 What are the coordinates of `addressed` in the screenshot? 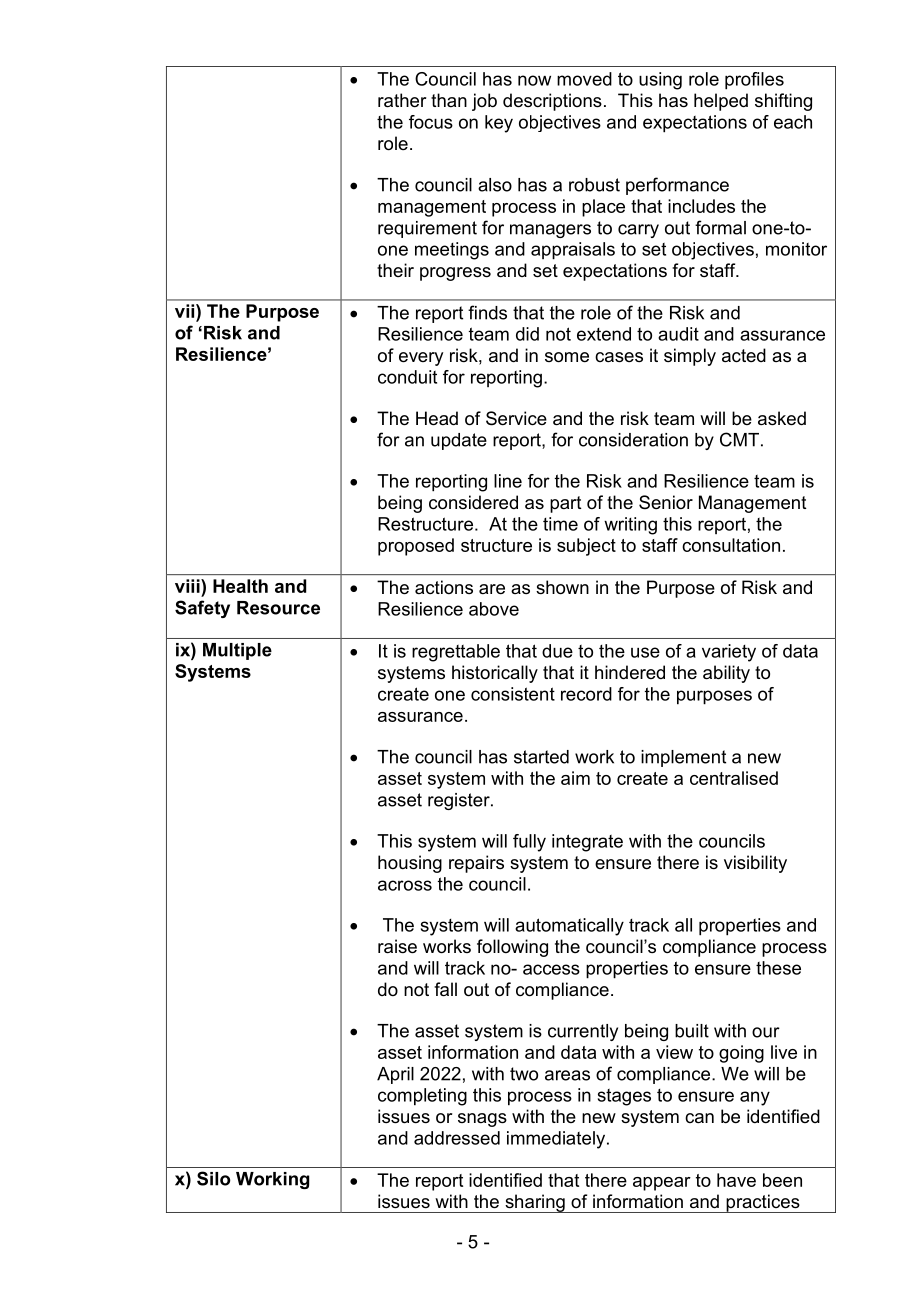 It's located at (457, 1138).
